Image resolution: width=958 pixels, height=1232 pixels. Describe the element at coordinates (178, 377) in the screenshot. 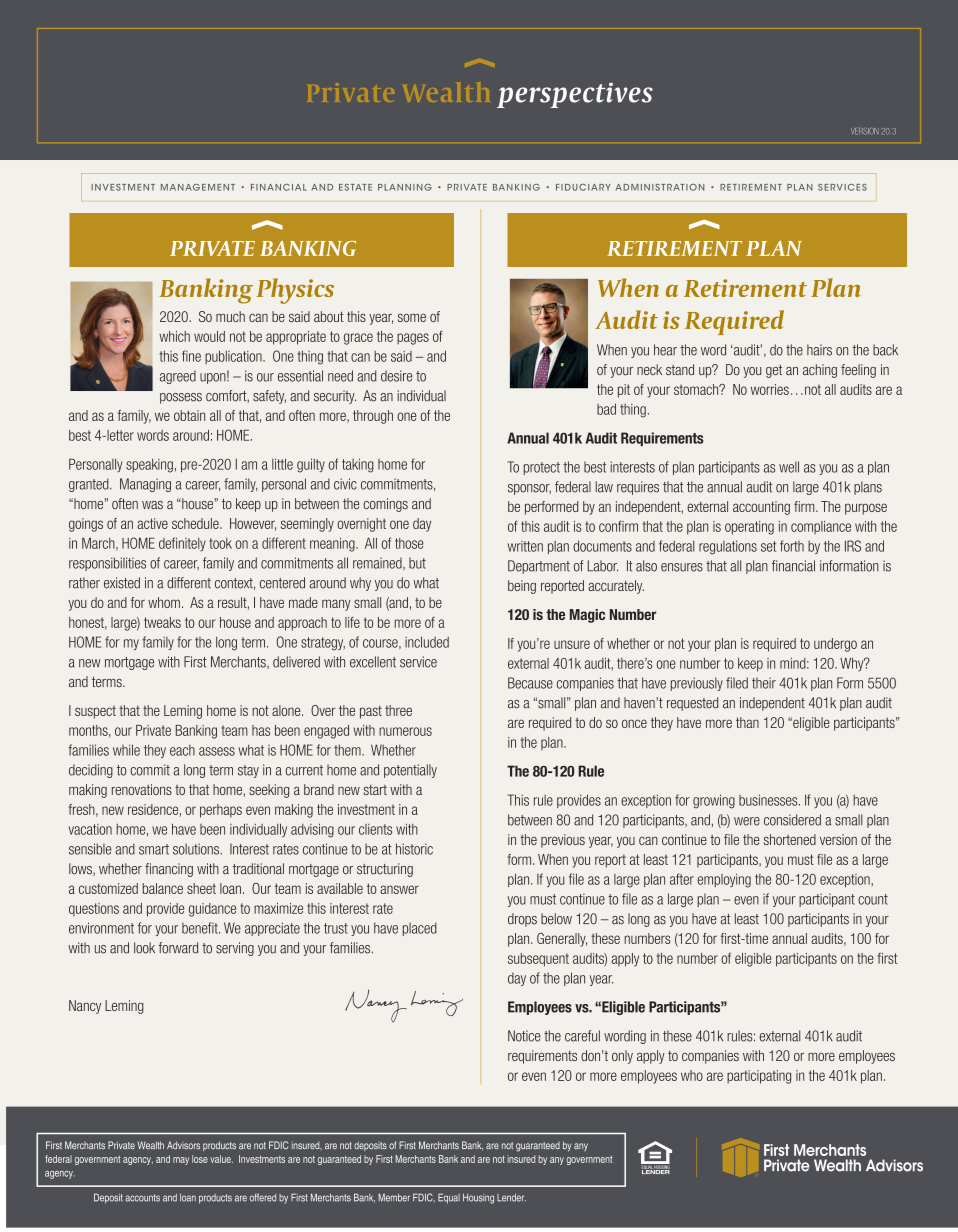

I see `agreed` at that location.
